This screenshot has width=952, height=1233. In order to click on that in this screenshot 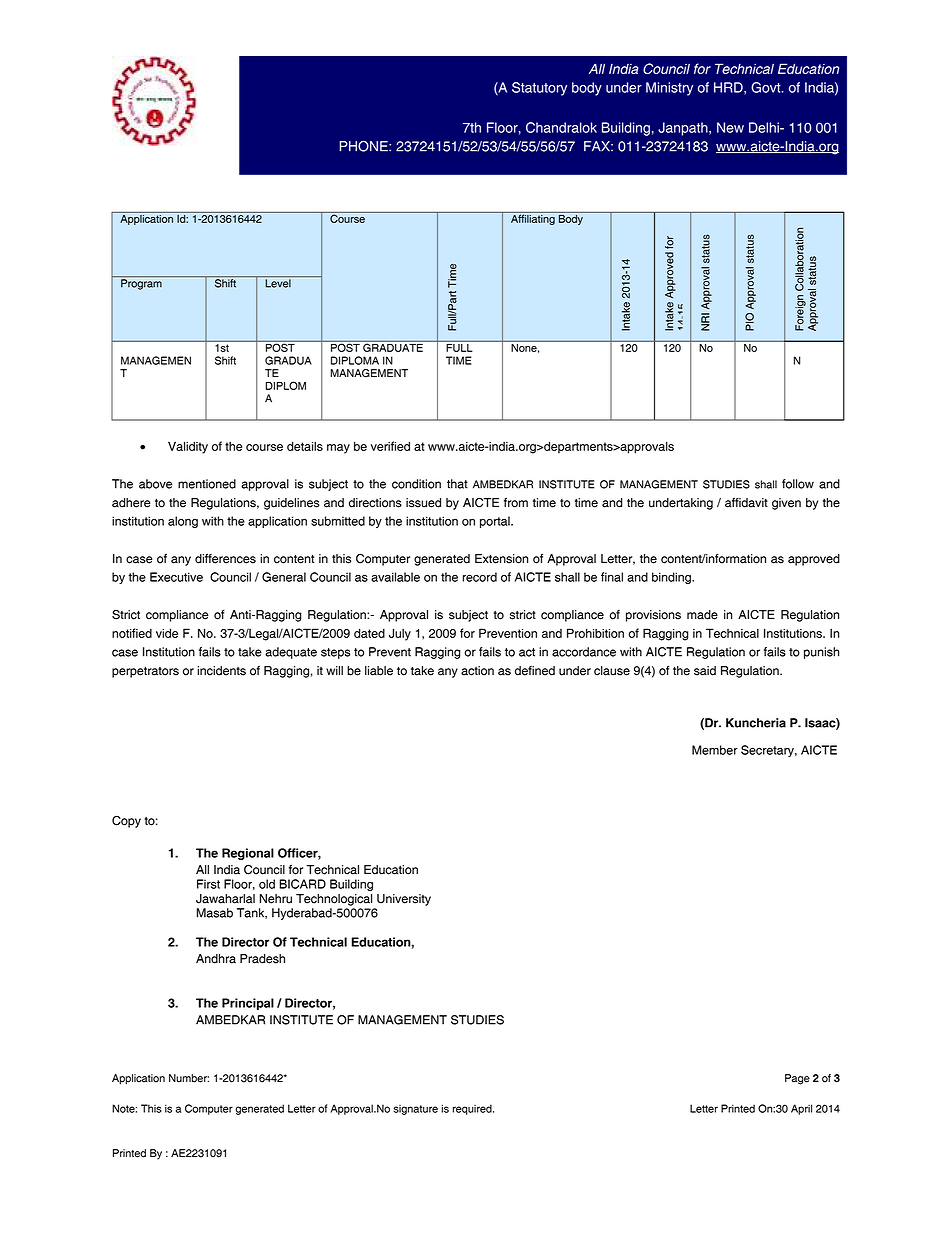, I will do `click(457, 484)`.
